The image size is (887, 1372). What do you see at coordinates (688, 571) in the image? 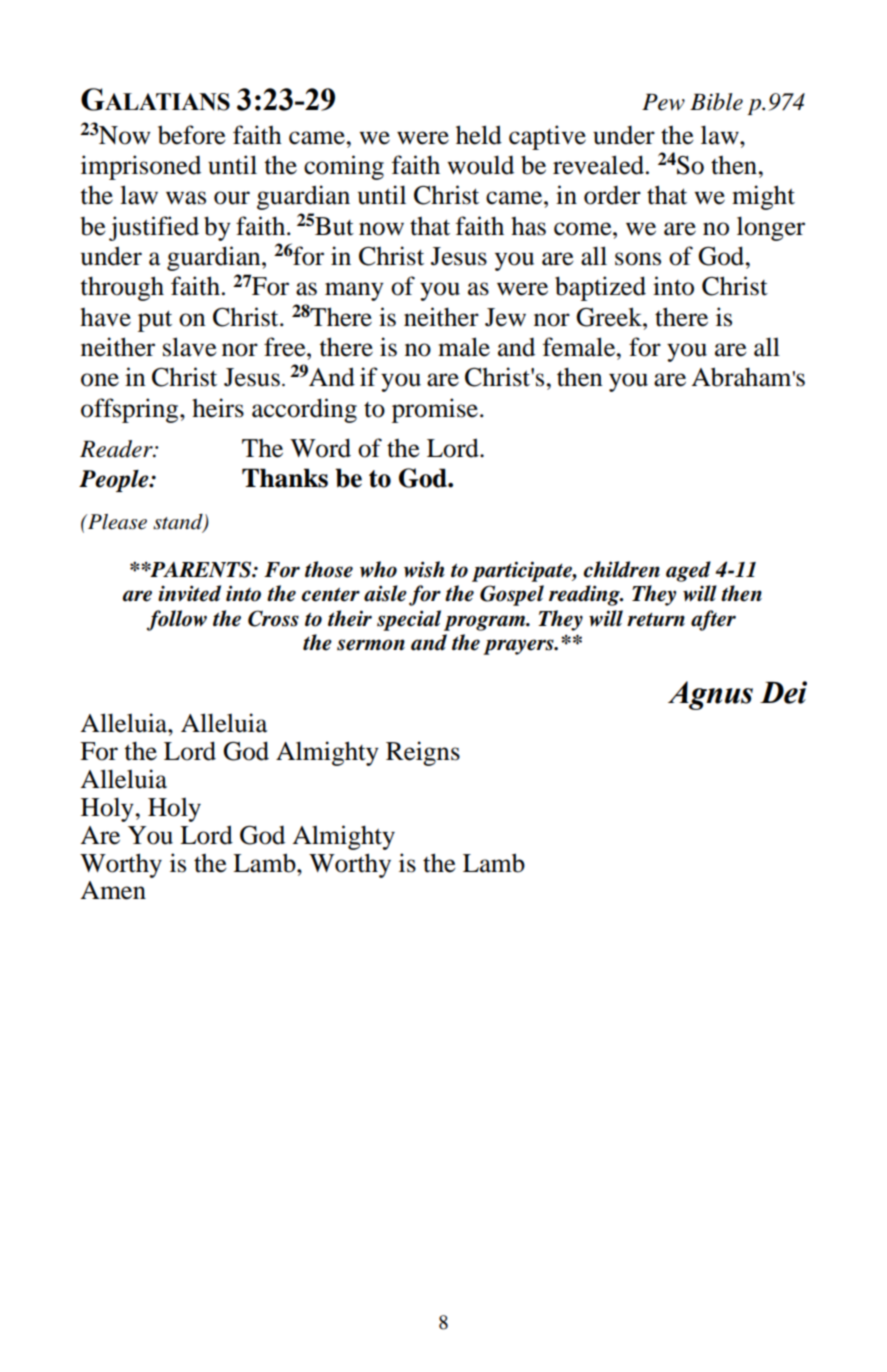
I see `aged` at bounding box center [688, 571].
